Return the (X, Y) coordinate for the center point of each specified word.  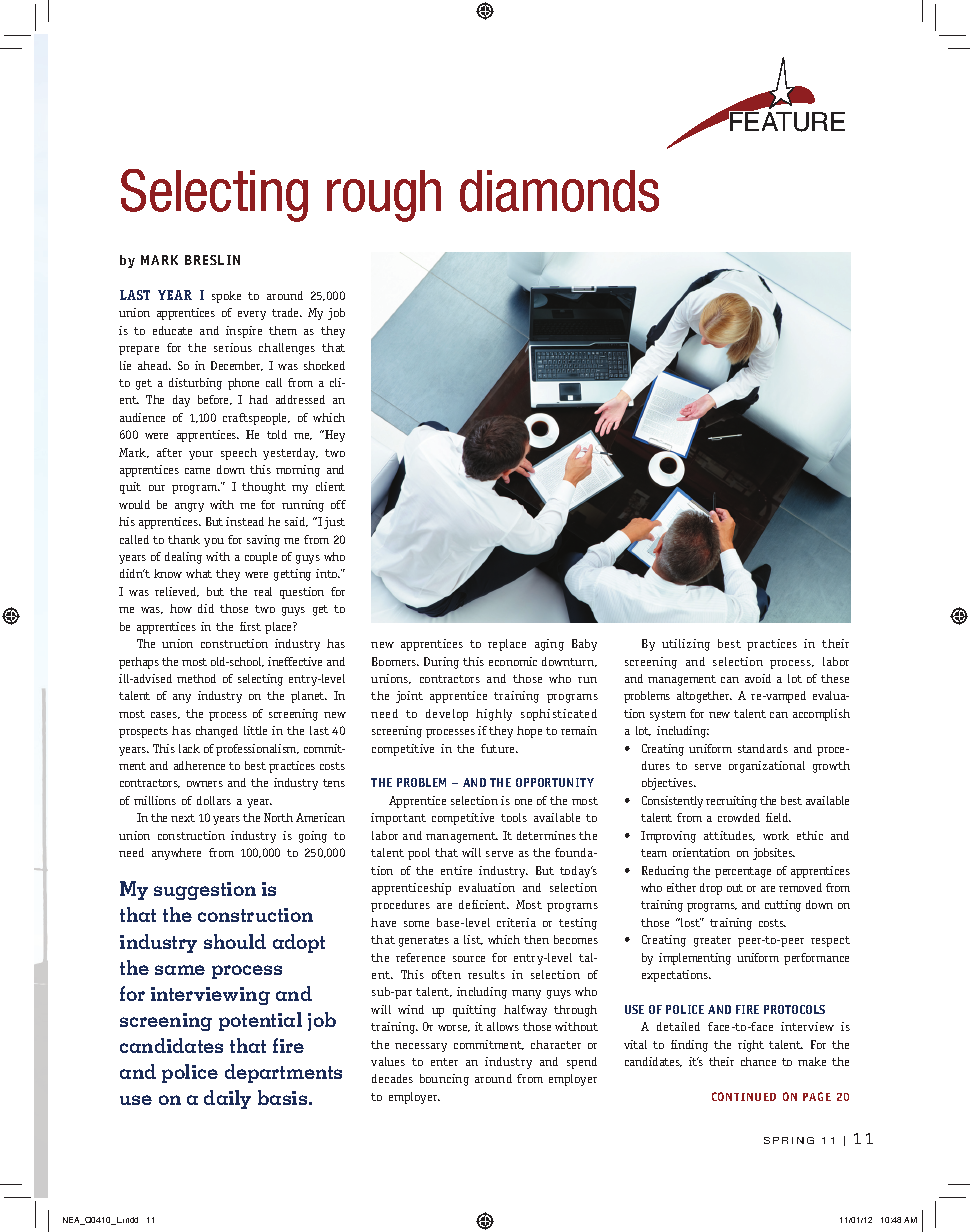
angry (189, 507)
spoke (226, 297)
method (196, 678)
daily (227, 1099)
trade (287, 312)
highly (494, 715)
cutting (783, 906)
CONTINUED (744, 1096)
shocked (324, 365)
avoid (758, 678)
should (235, 941)
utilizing (686, 645)
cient (493, 904)
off (338, 504)
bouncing (444, 1080)
